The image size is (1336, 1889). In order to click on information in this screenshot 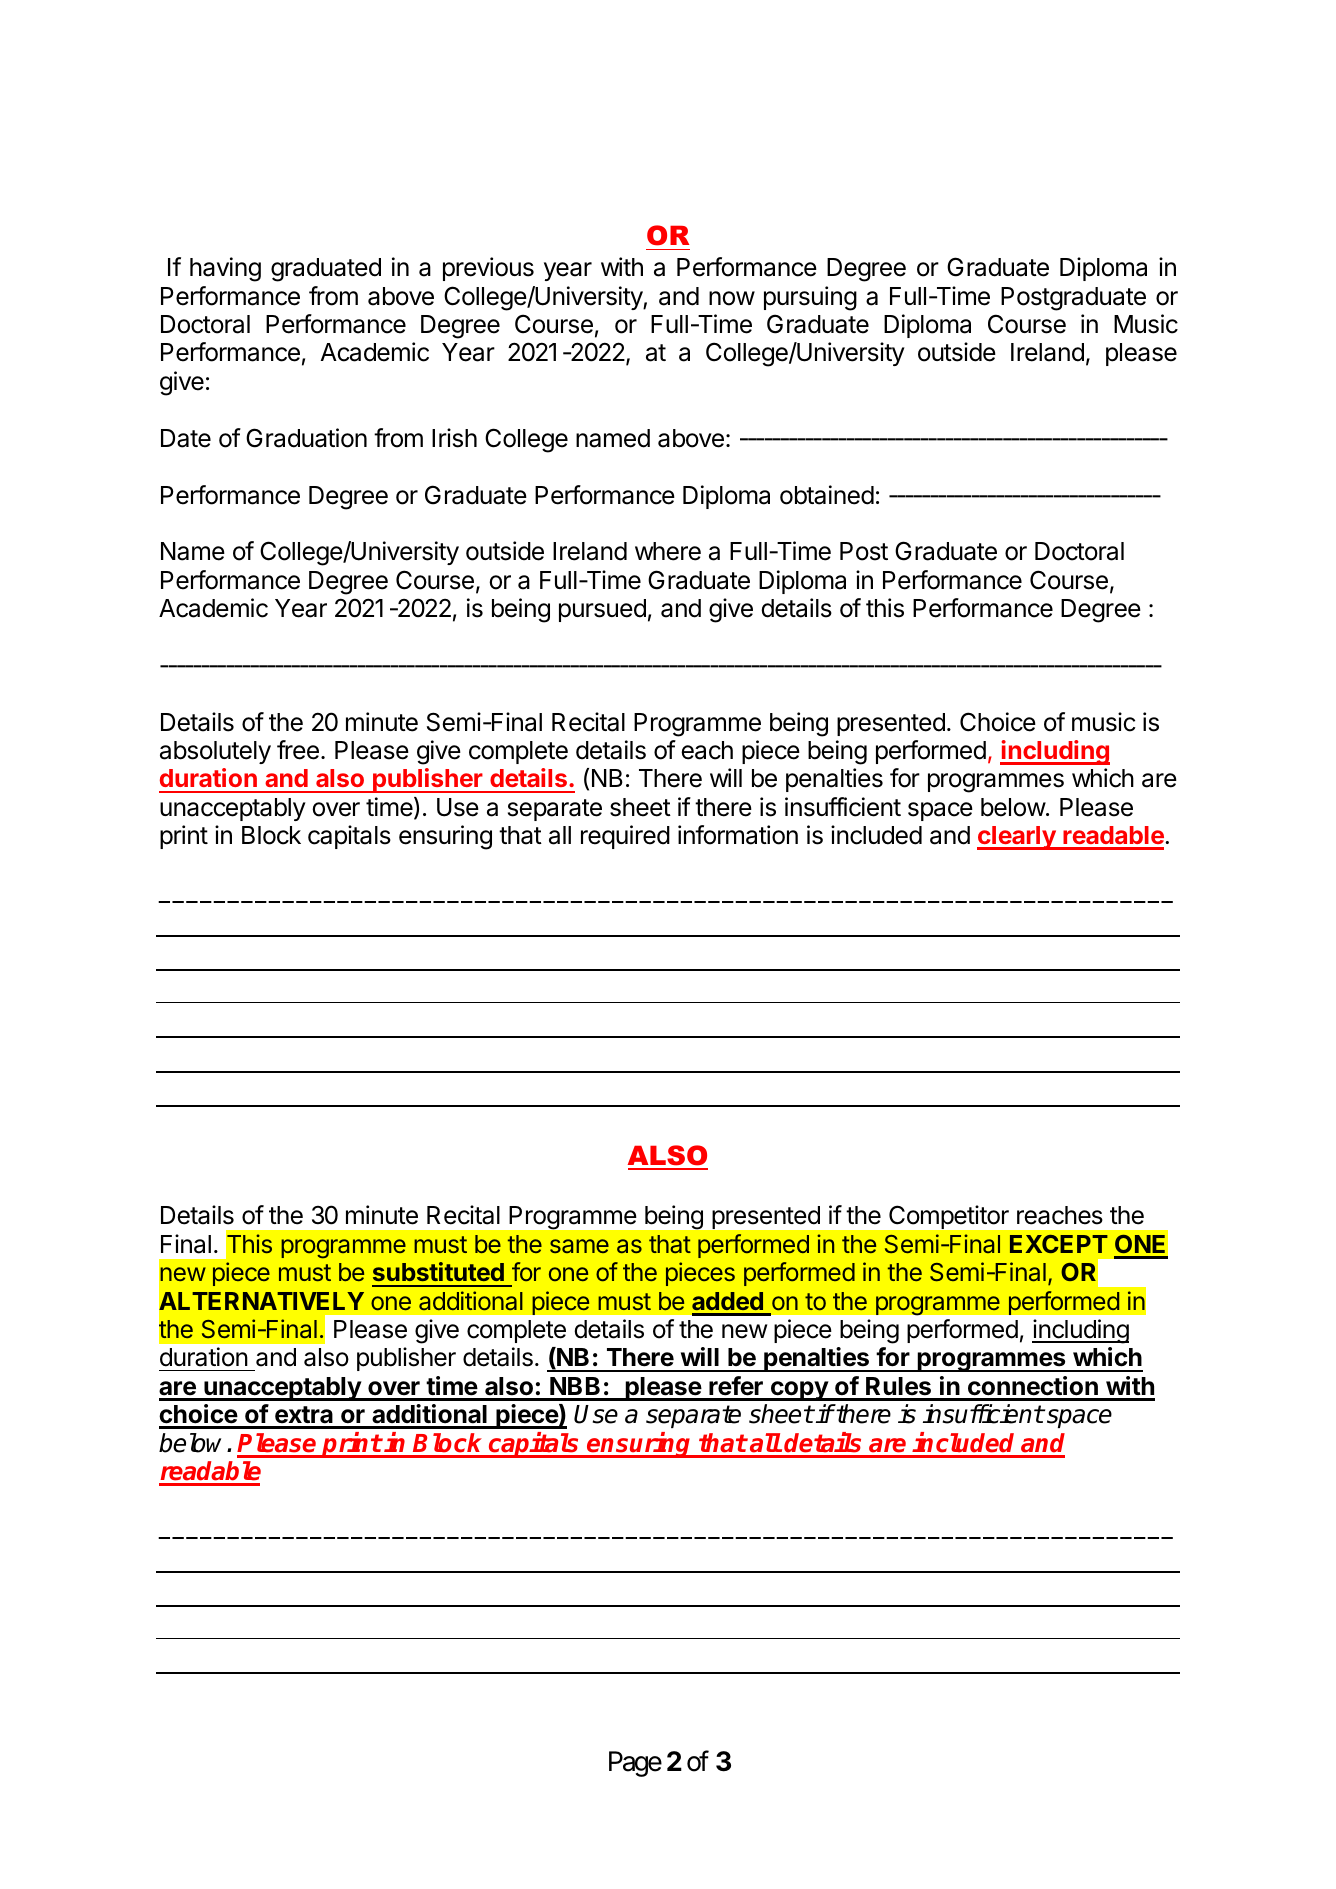, I will do `click(738, 835)`.
